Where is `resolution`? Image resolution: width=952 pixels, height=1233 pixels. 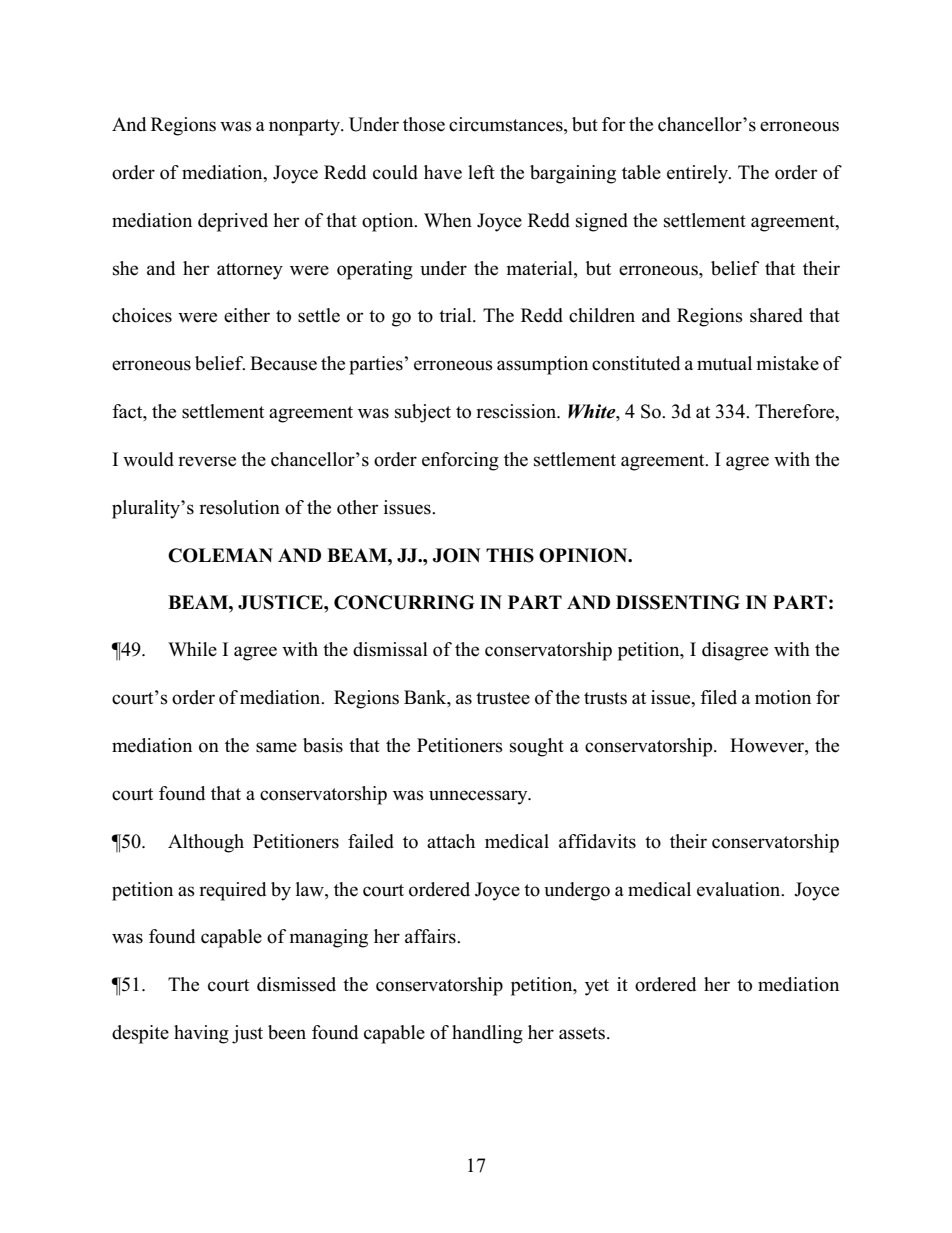
resolution is located at coordinates (239, 507).
